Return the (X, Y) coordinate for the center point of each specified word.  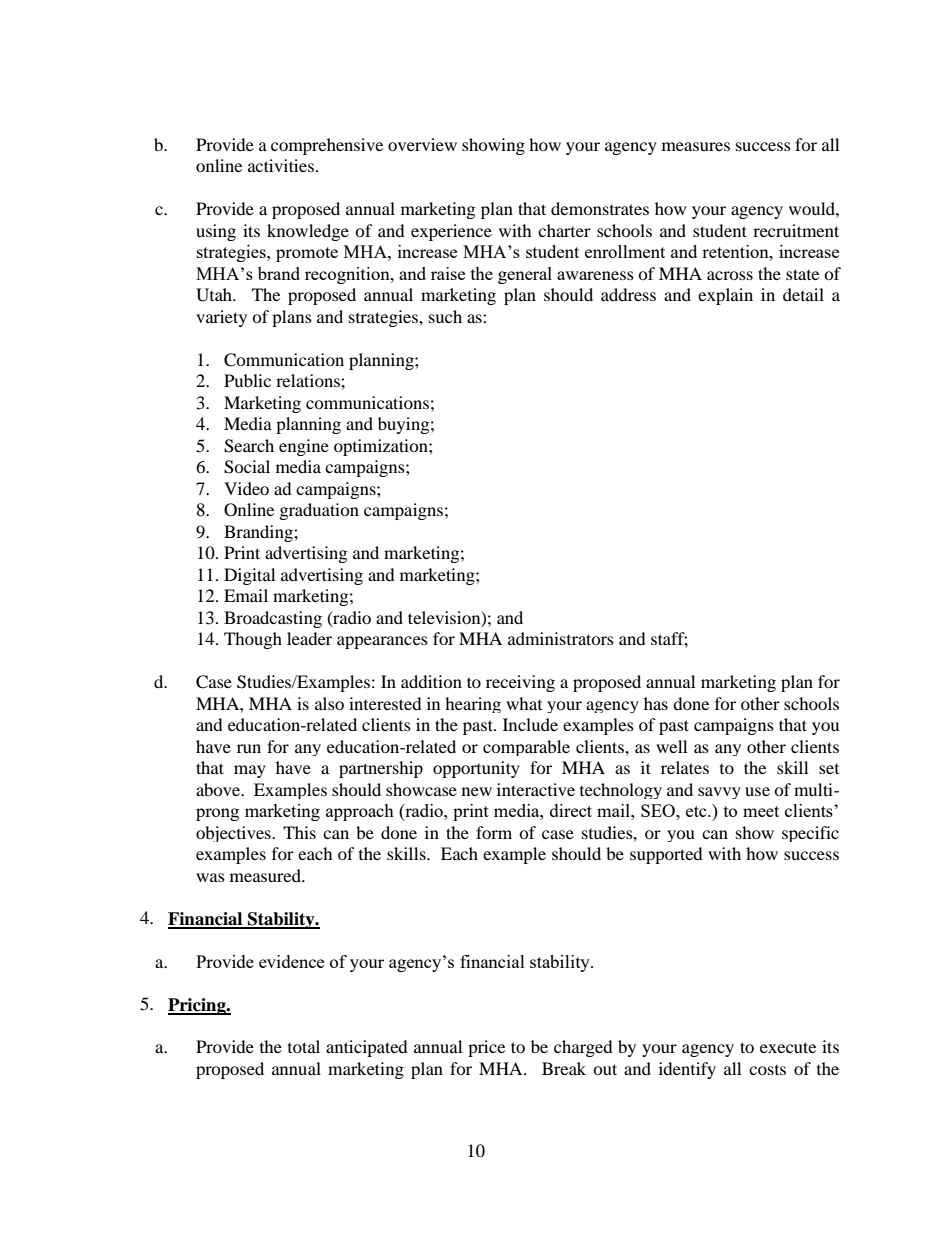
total (304, 1046)
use (757, 791)
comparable (526, 748)
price (486, 1048)
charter (564, 230)
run (249, 748)
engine (304, 447)
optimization (382, 447)
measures (696, 146)
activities (281, 165)
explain (725, 296)
